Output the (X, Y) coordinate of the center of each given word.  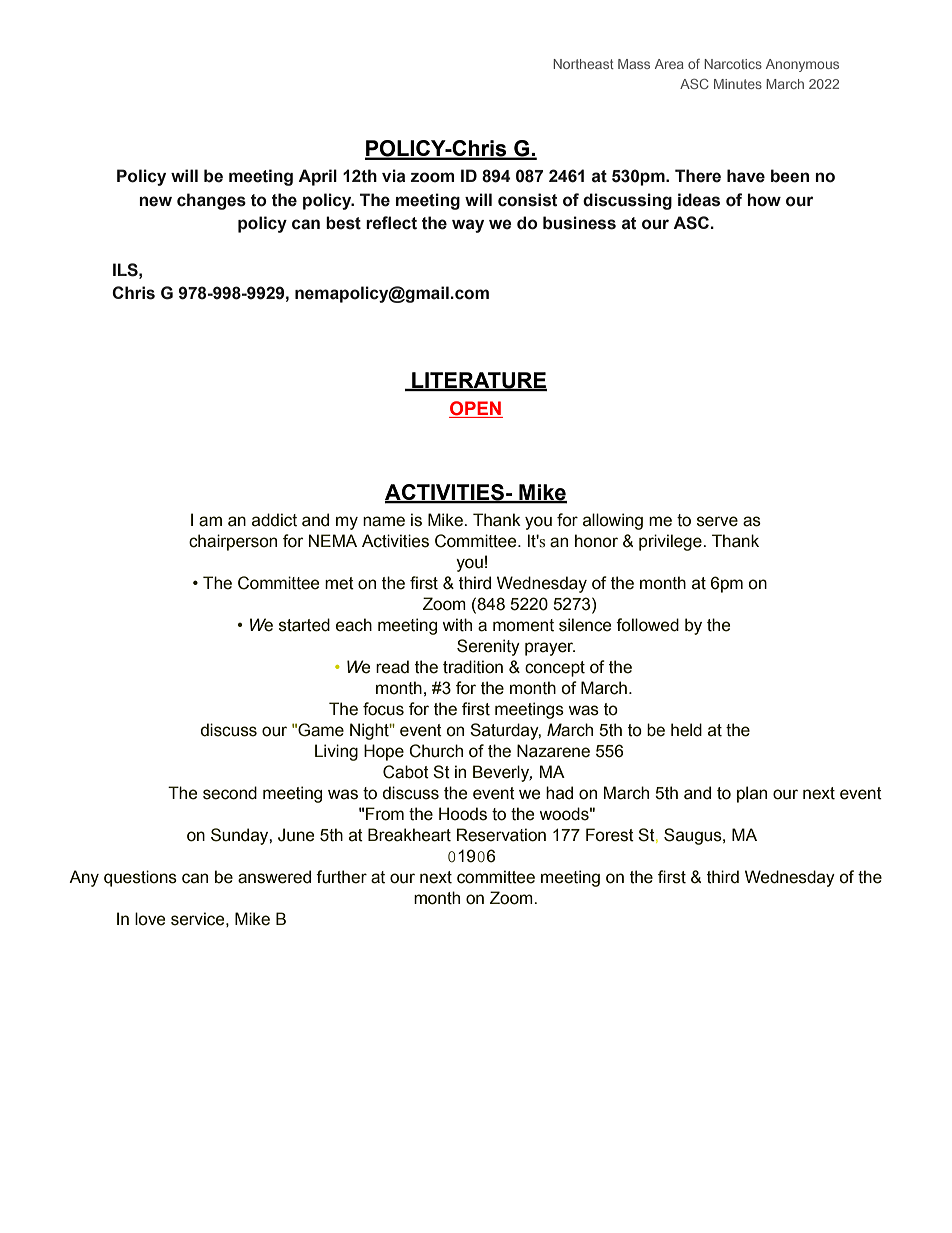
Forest (610, 835)
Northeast (583, 64)
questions (140, 878)
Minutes (738, 84)
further (341, 877)
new (155, 201)
